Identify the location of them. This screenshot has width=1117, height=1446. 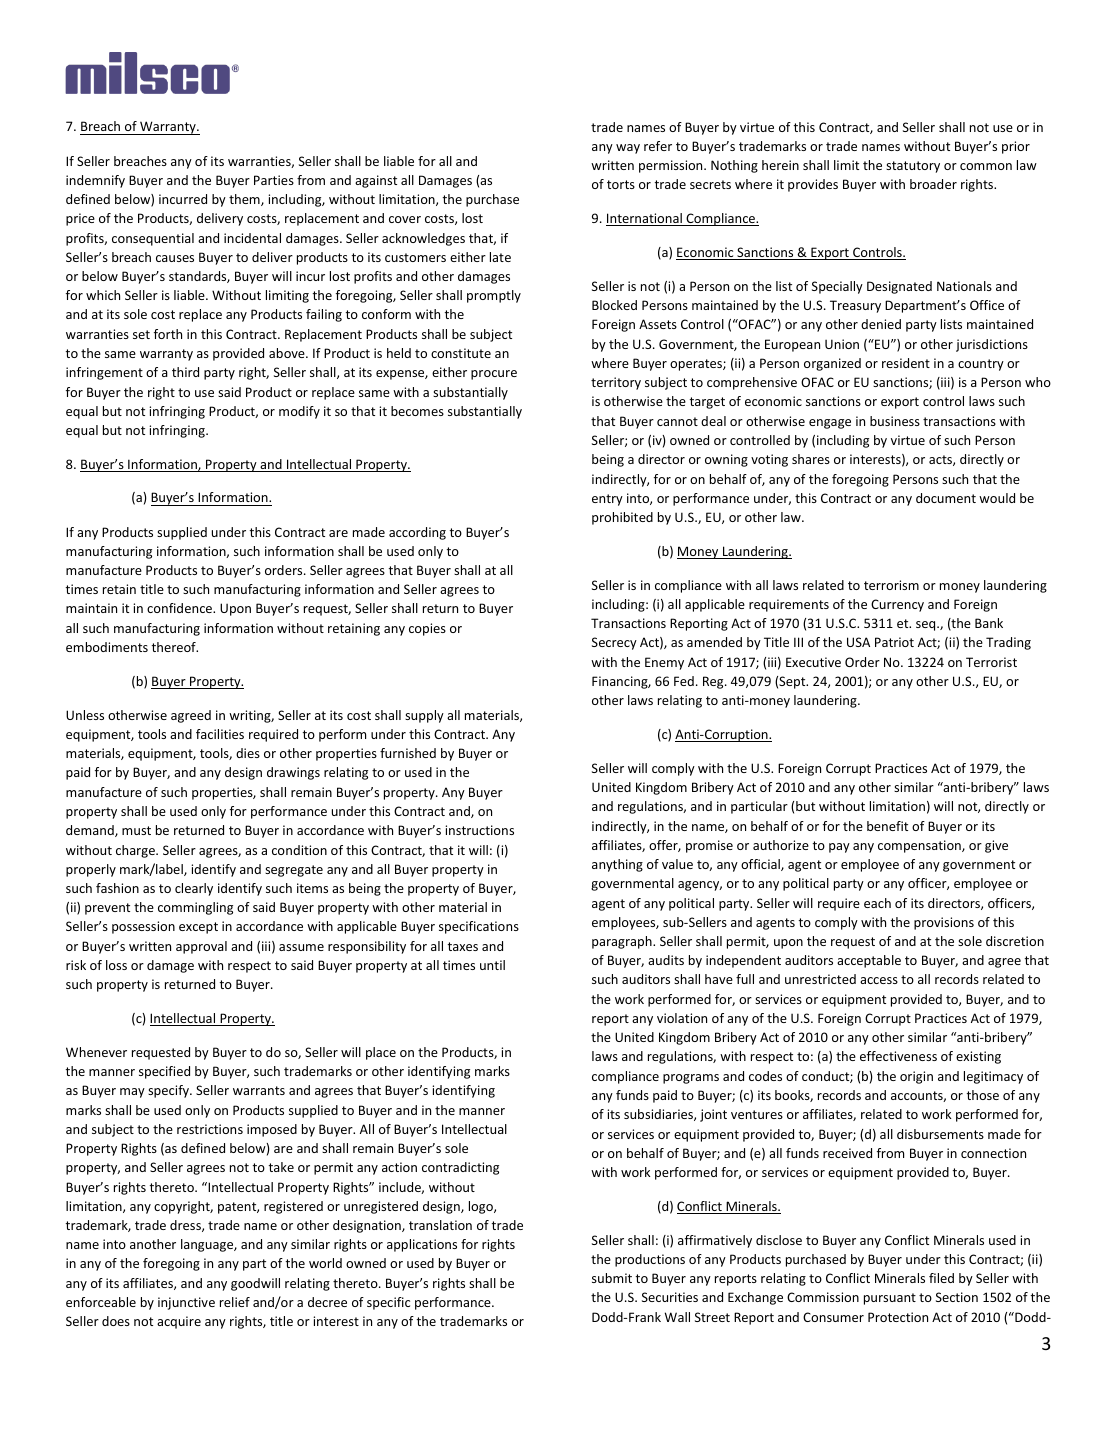
(245, 200).
